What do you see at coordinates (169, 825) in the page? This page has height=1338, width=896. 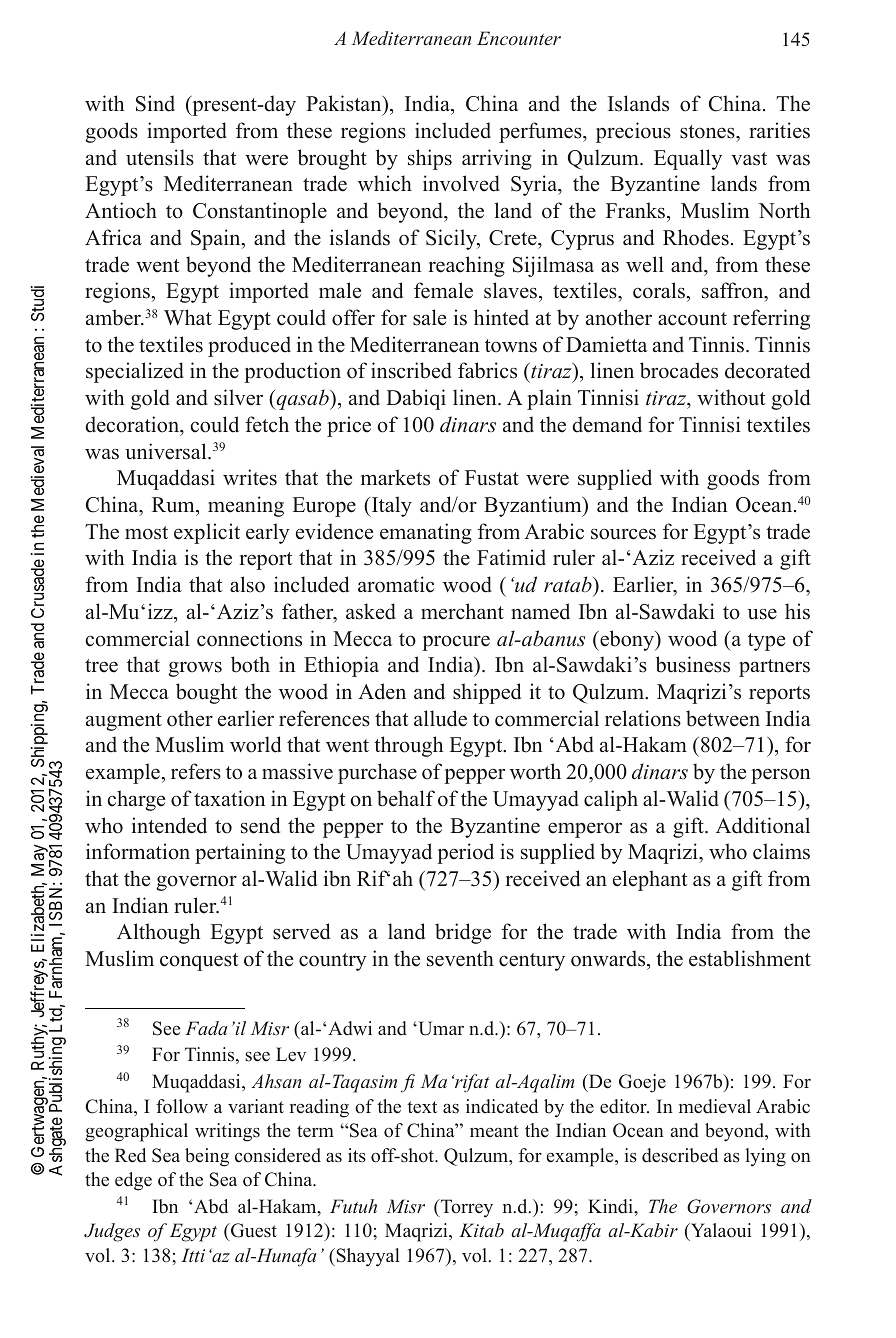 I see `intended` at bounding box center [169, 825].
